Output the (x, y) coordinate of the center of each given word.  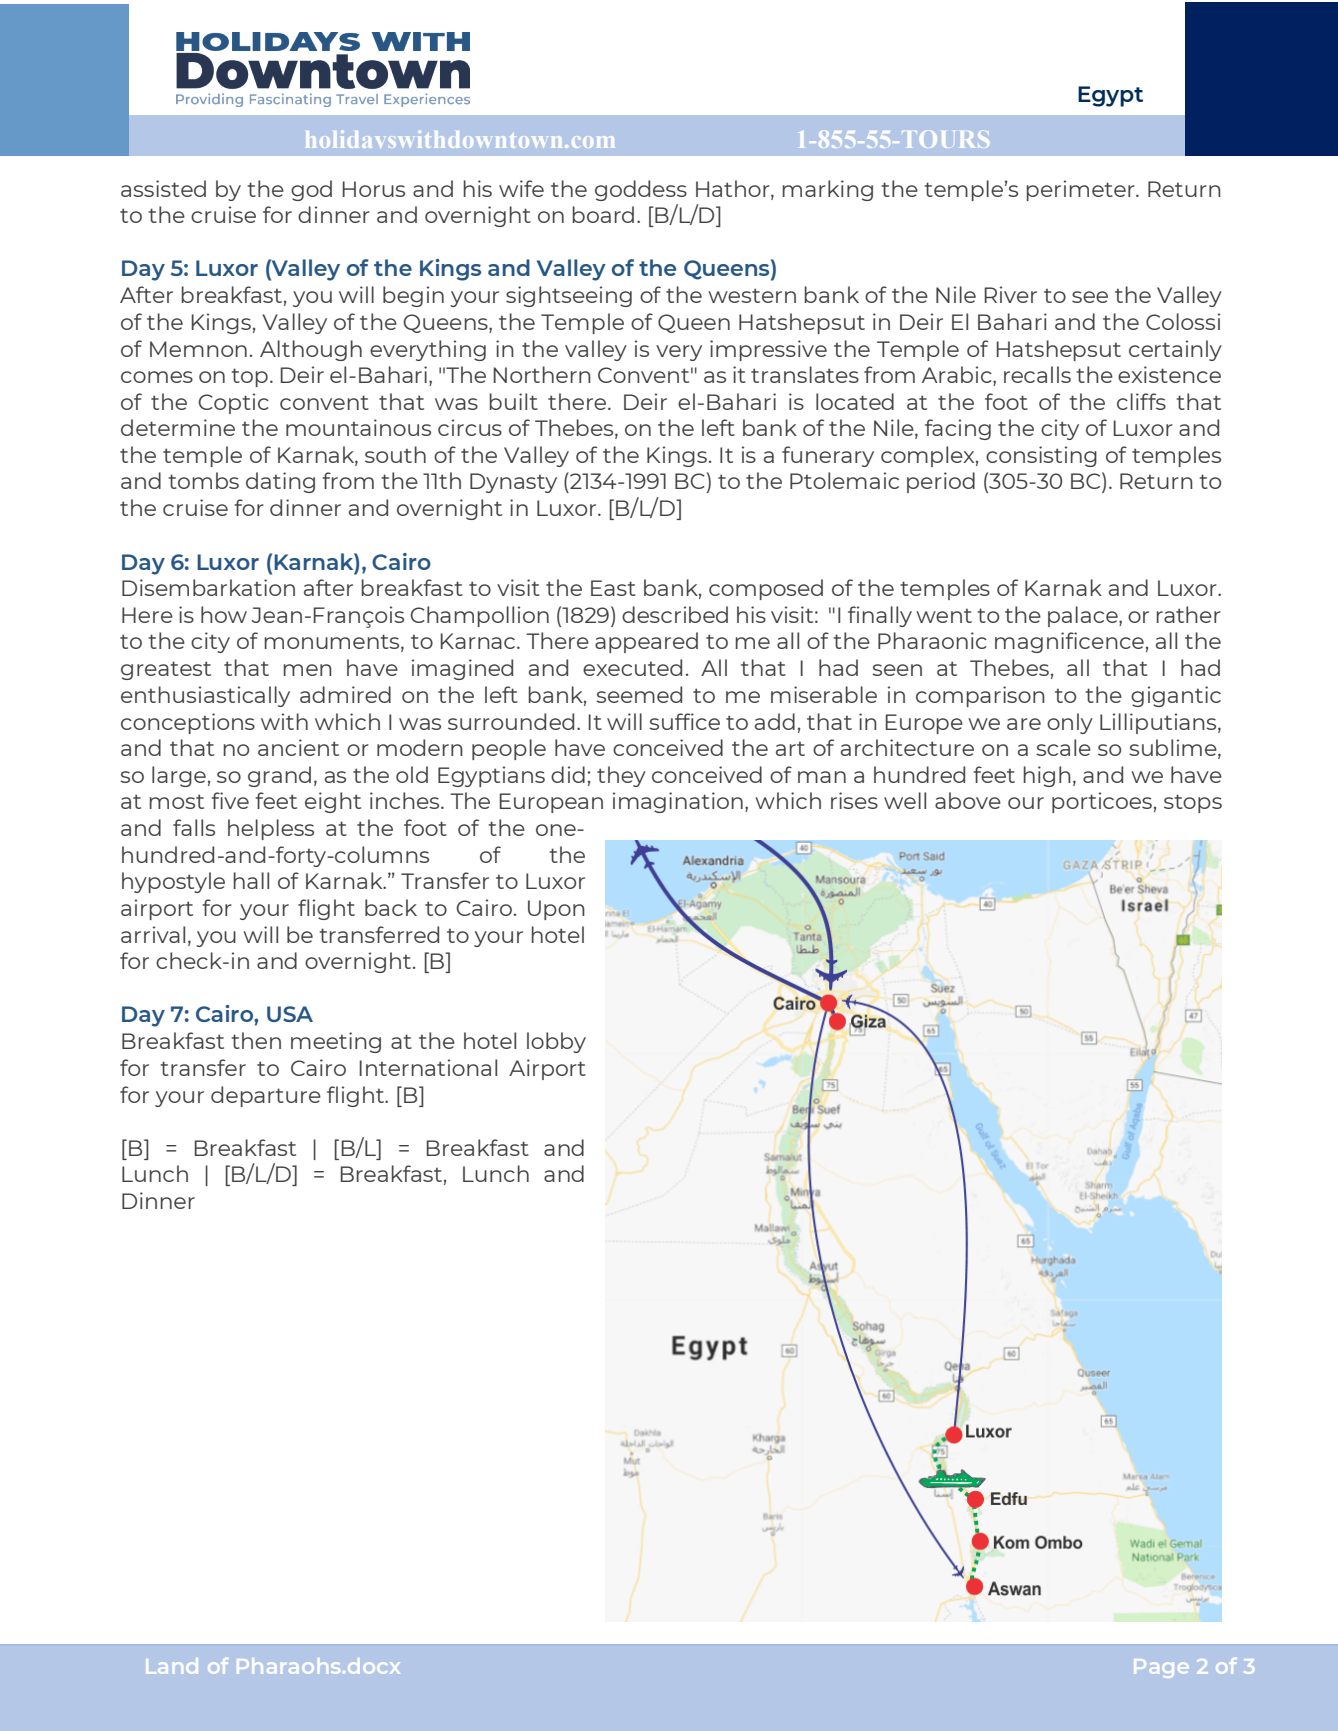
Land (172, 1666)
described (675, 614)
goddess (641, 190)
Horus (374, 189)
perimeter (1082, 190)
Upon (556, 910)
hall (251, 880)
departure (266, 1096)
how (224, 614)
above (968, 800)
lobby (556, 1042)
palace (1084, 616)
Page (1161, 1668)
